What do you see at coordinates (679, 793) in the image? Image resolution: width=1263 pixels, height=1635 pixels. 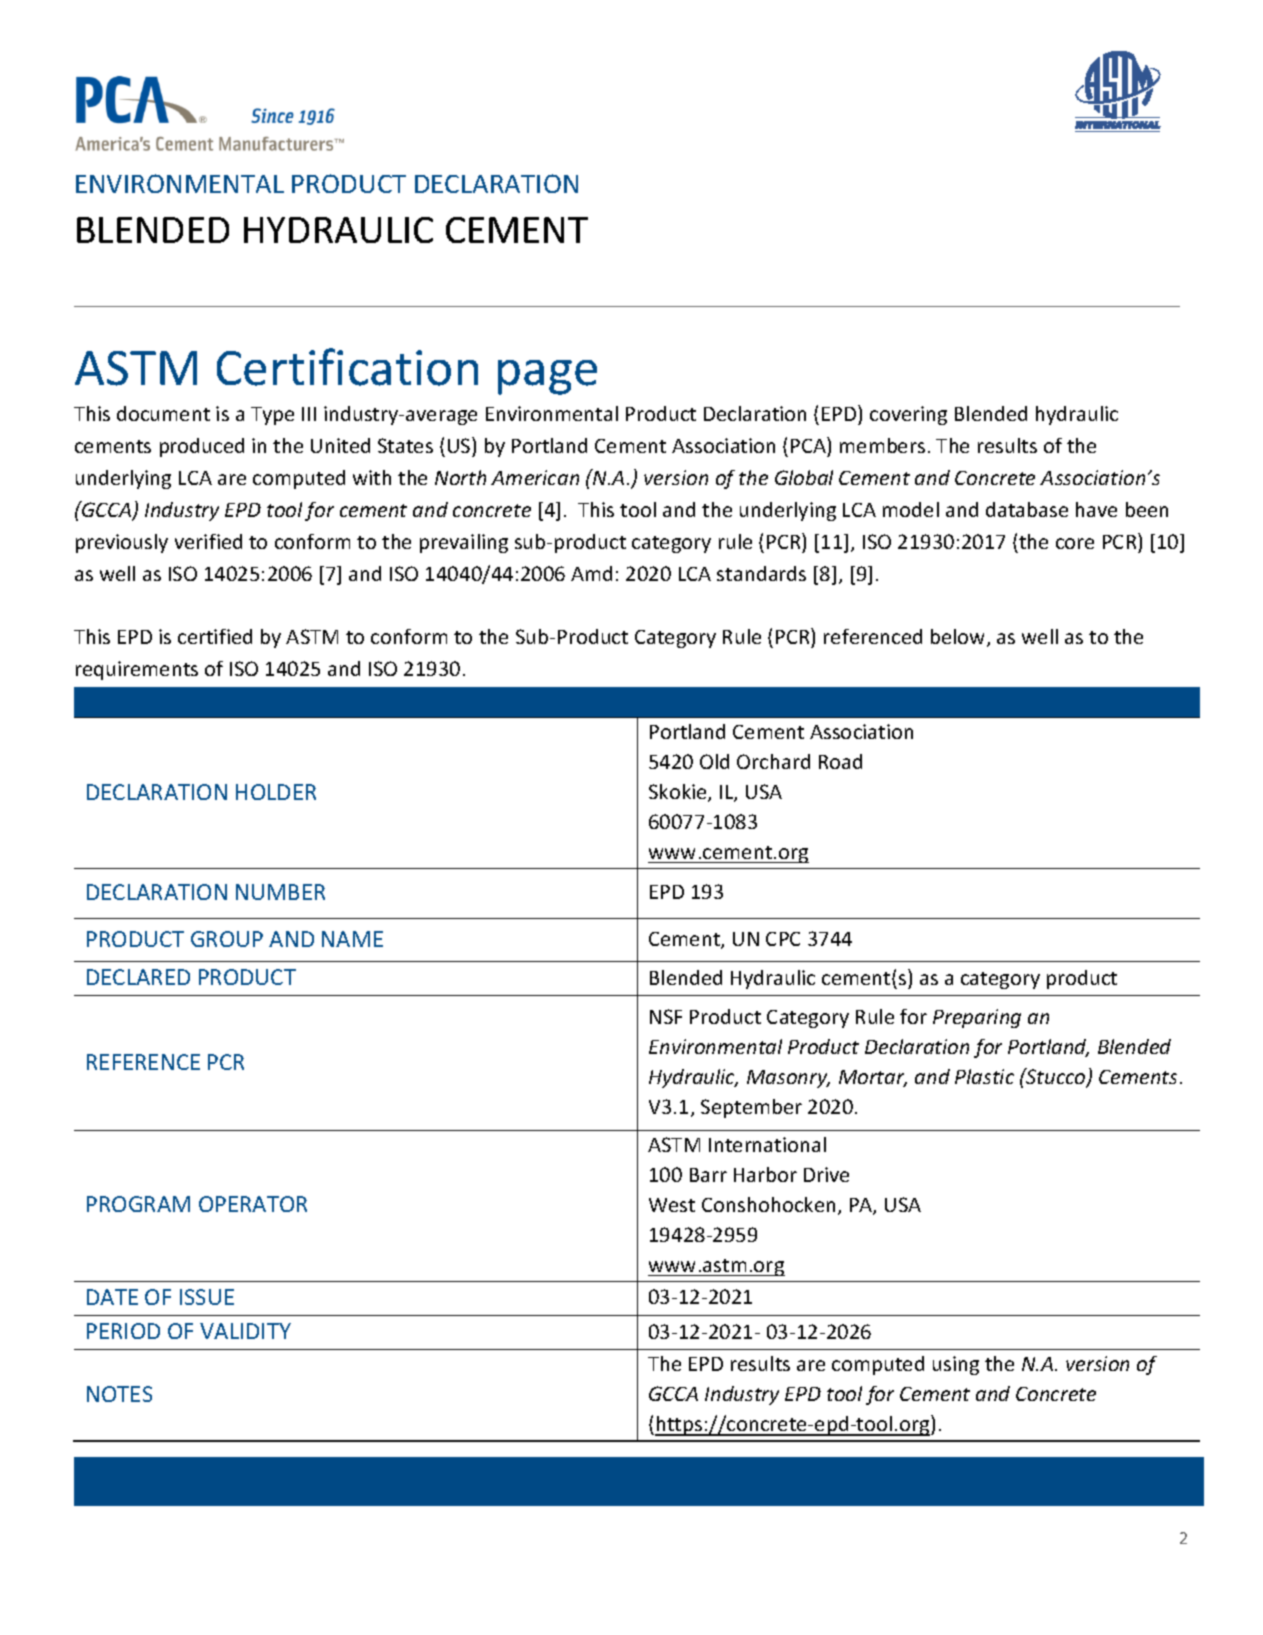 I see `Skokie` at bounding box center [679, 793].
